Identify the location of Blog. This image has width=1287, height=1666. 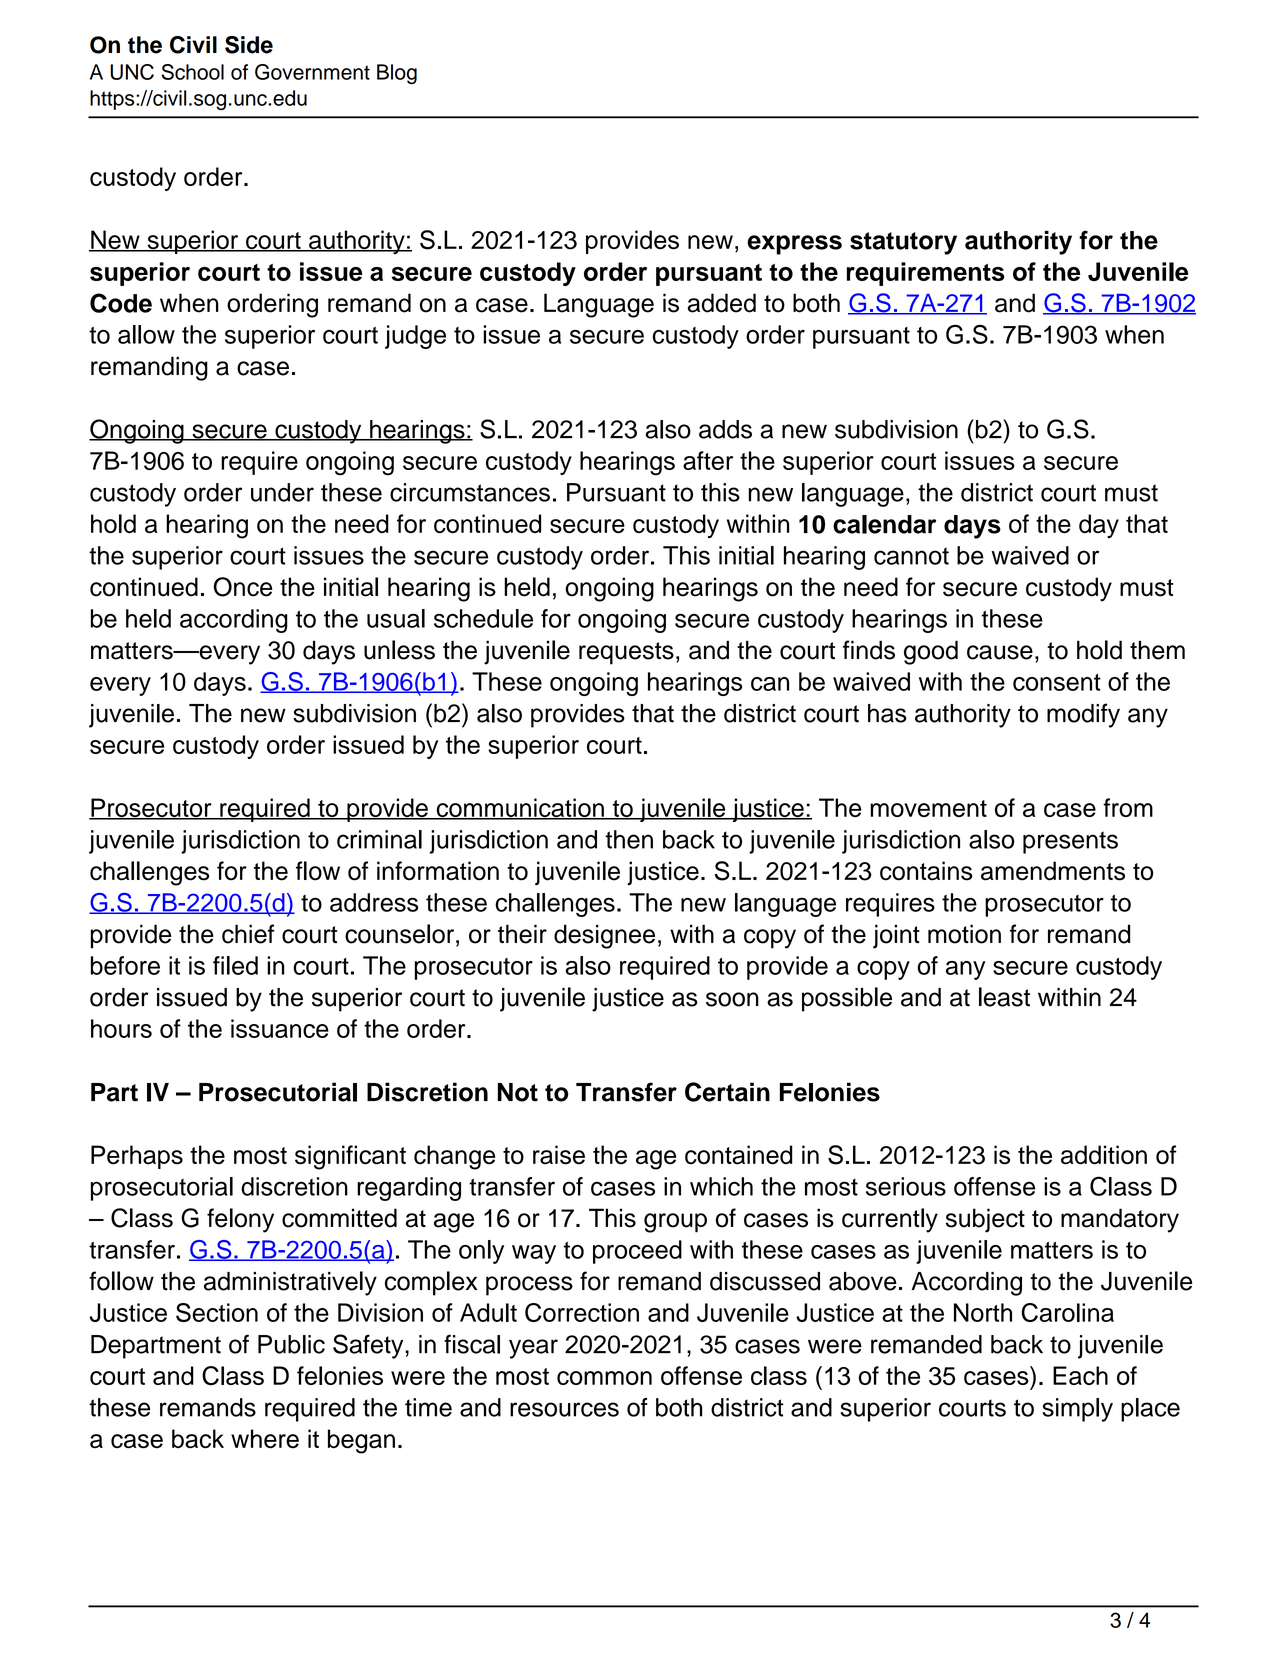
(397, 74).
